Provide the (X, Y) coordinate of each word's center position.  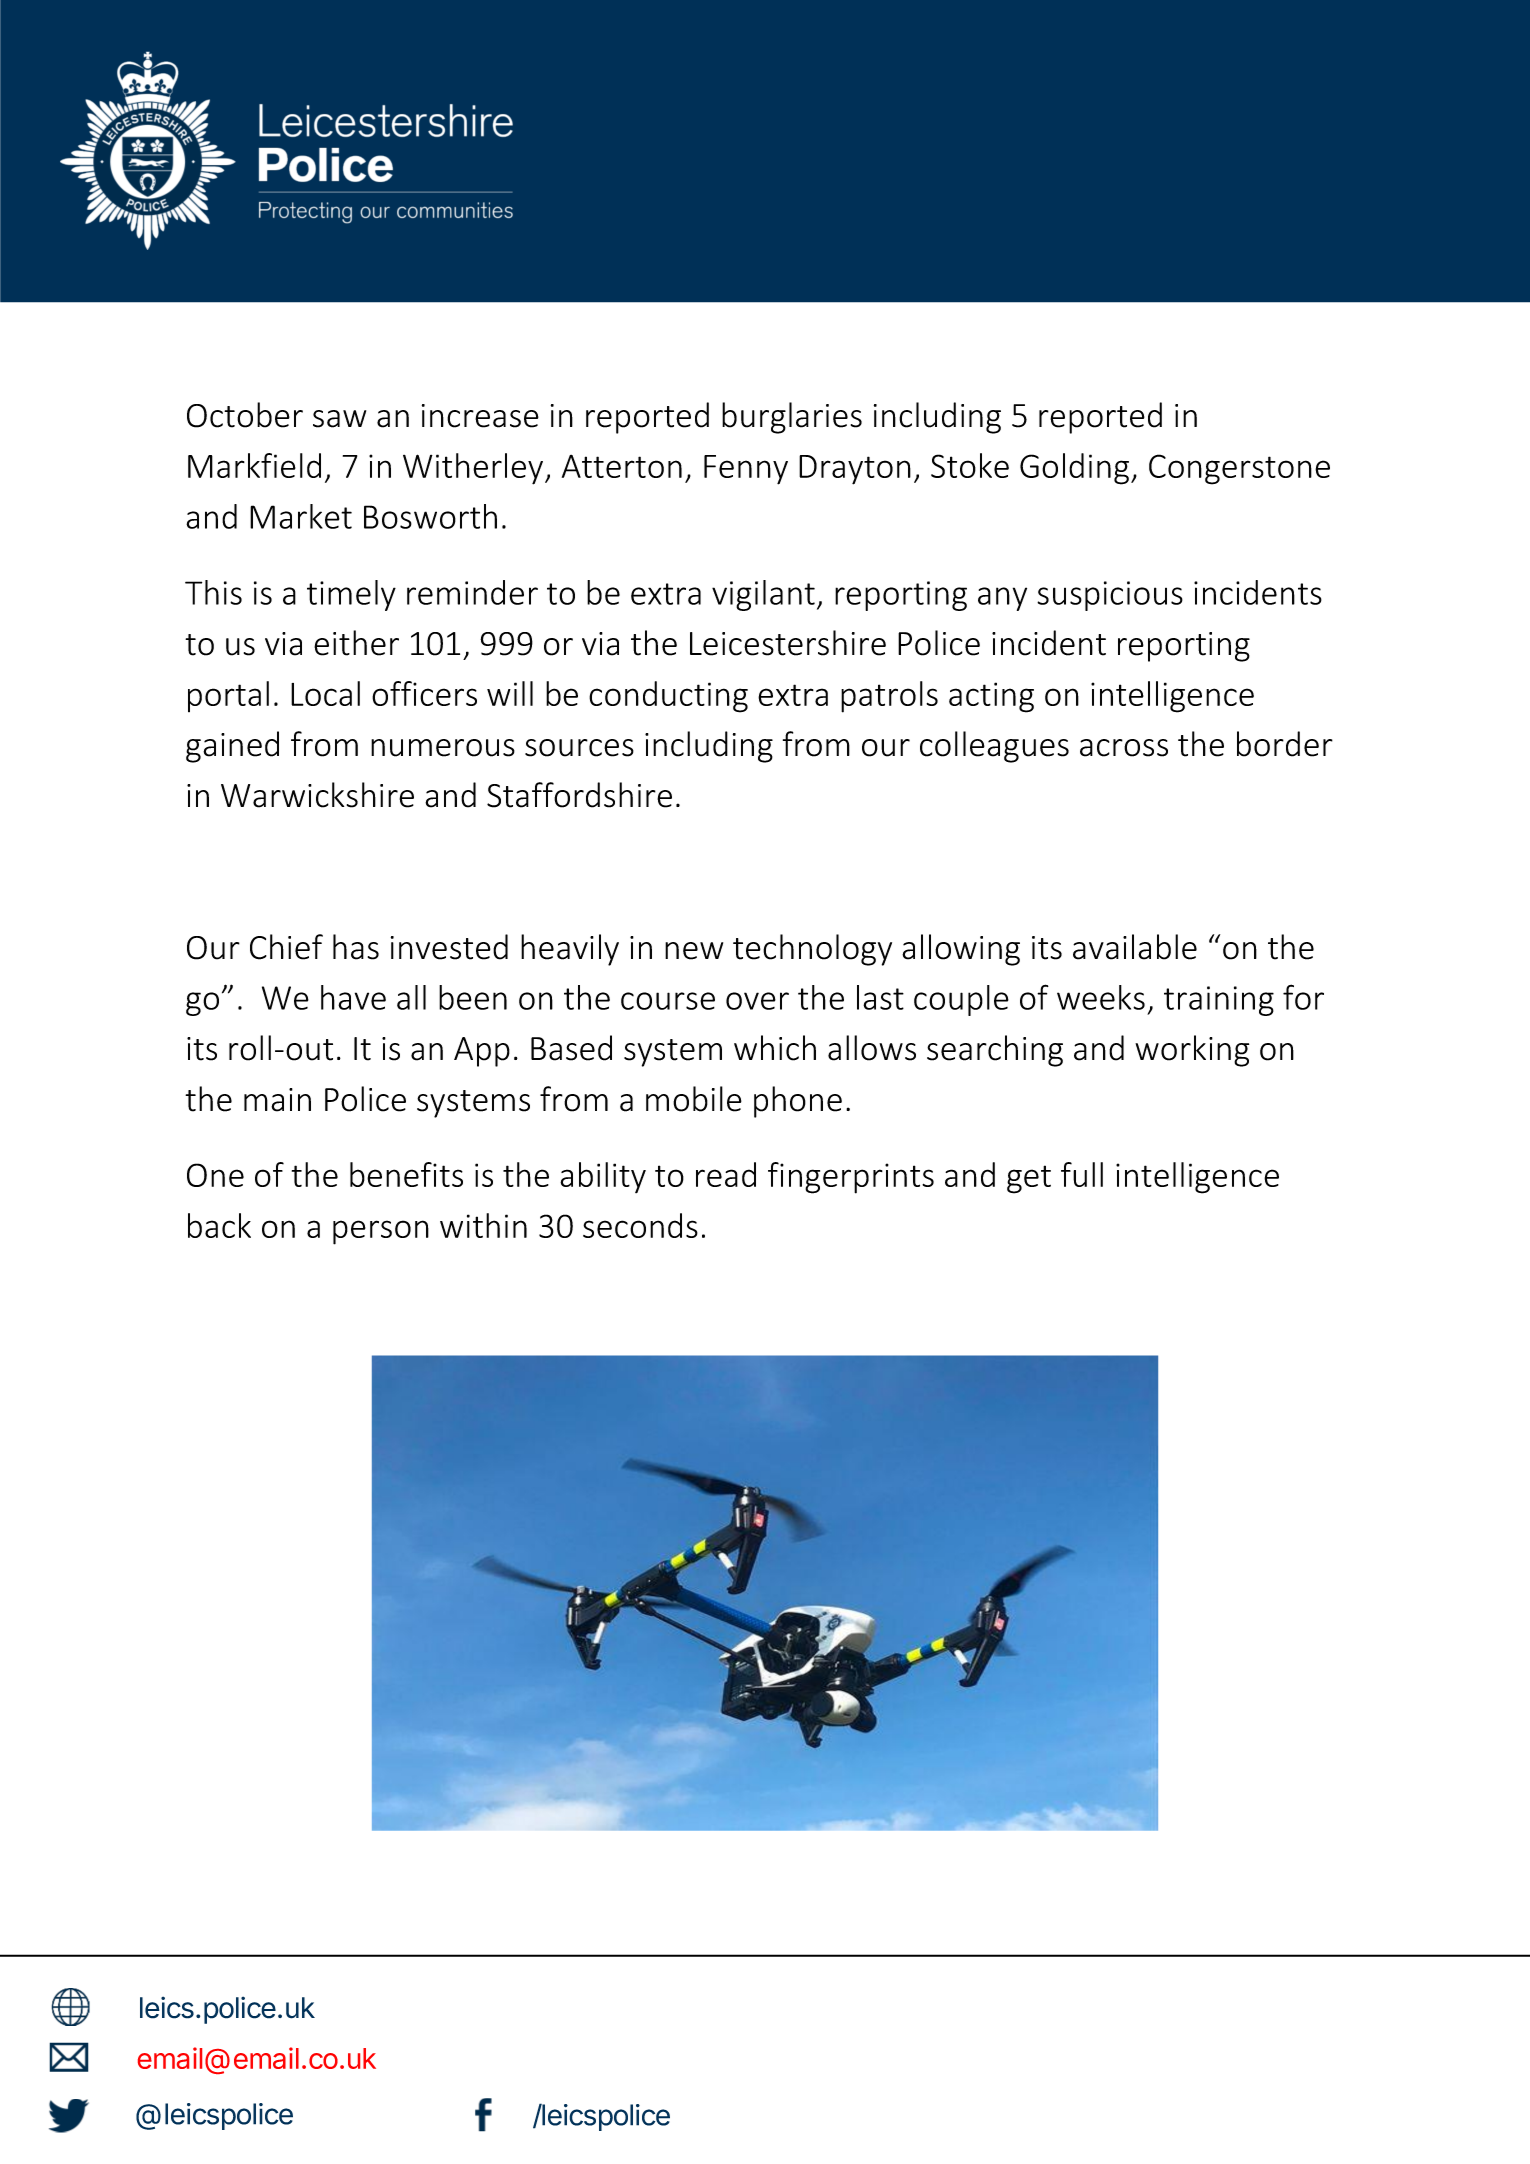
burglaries (792, 418)
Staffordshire (579, 795)
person (381, 1232)
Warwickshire (317, 795)
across (1124, 748)
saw (339, 419)
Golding (1076, 469)
